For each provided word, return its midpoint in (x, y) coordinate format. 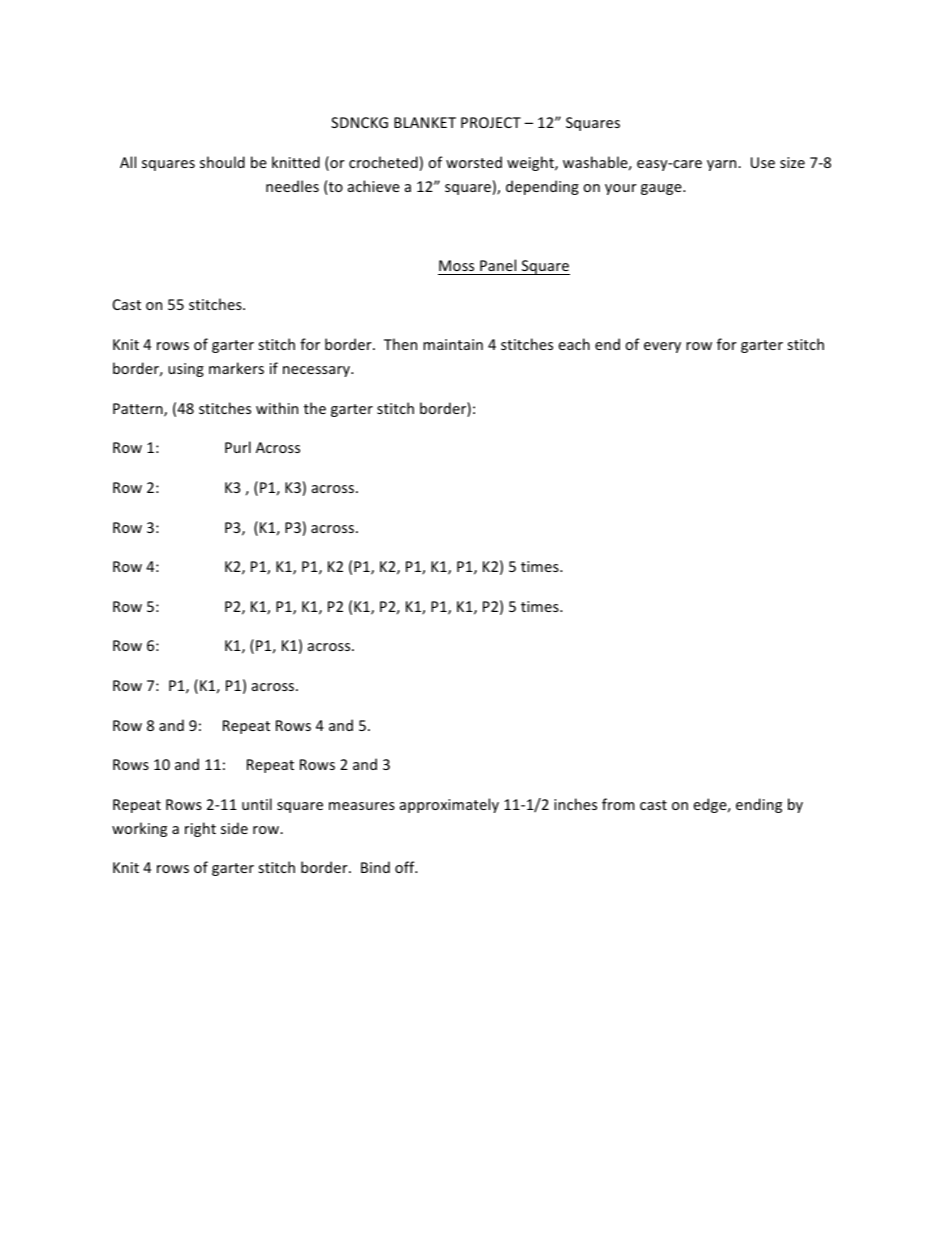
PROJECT (491, 122)
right (200, 829)
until (257, 804)
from (618, 804)
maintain (453, 344)
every (662, 347)
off (406, 867)
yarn (723, 165)
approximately (449, 805)
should (222, 162)
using (186, 370)
